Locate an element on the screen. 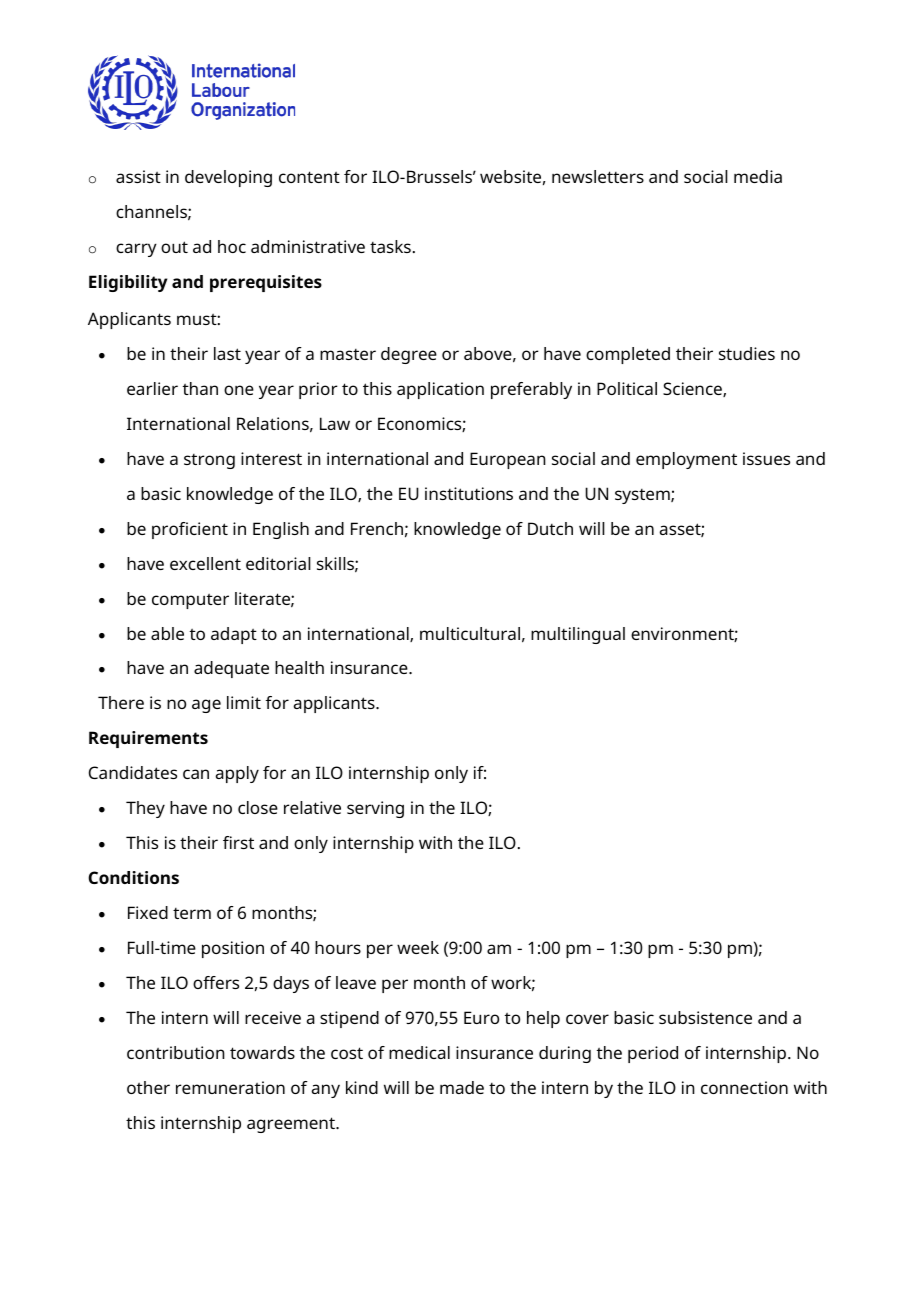 The width and height of the screenshot is (924, 1308). media is located at coordinates (758, 176).
